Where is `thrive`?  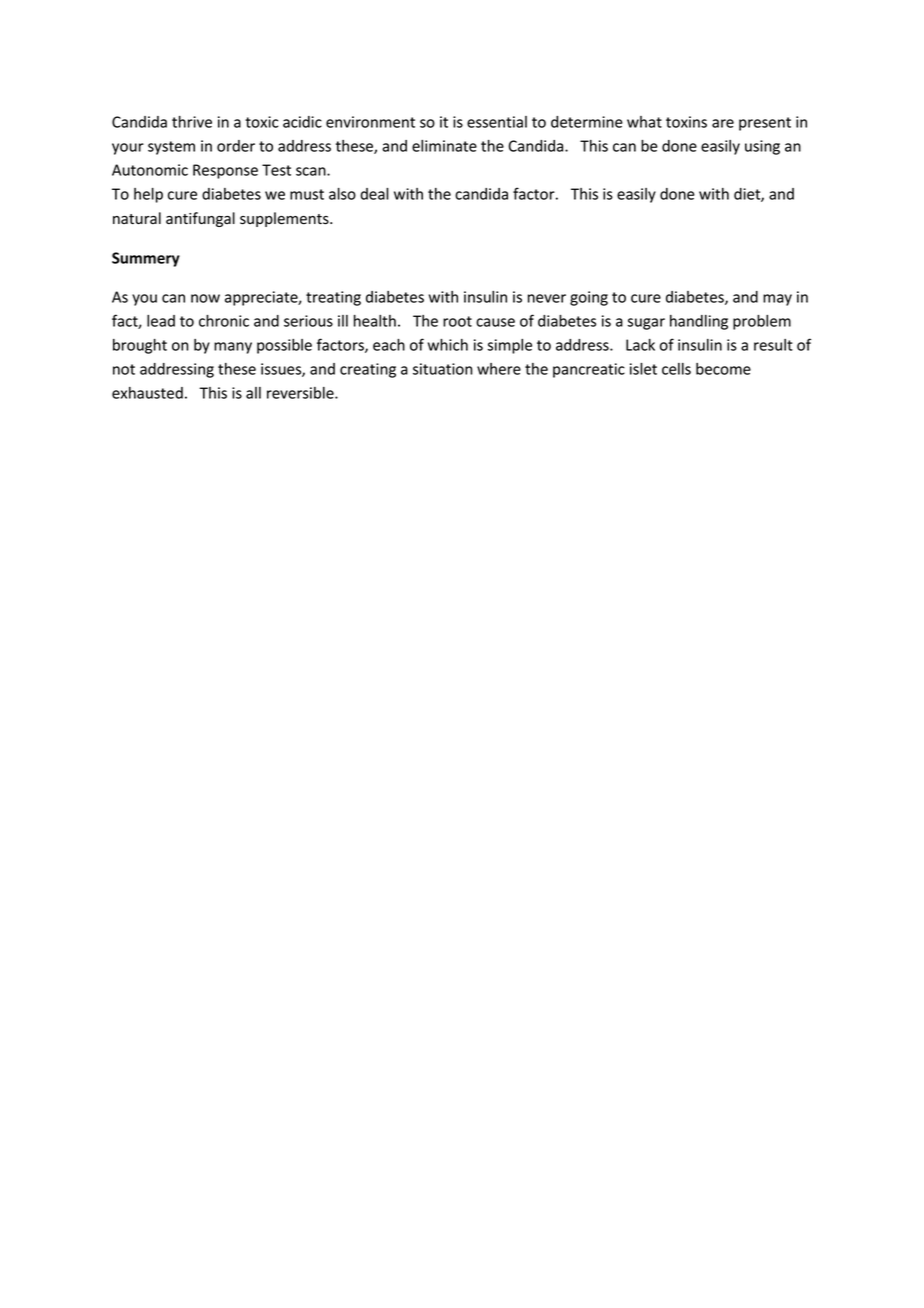 thrive is located at coordinates (192, 122).
